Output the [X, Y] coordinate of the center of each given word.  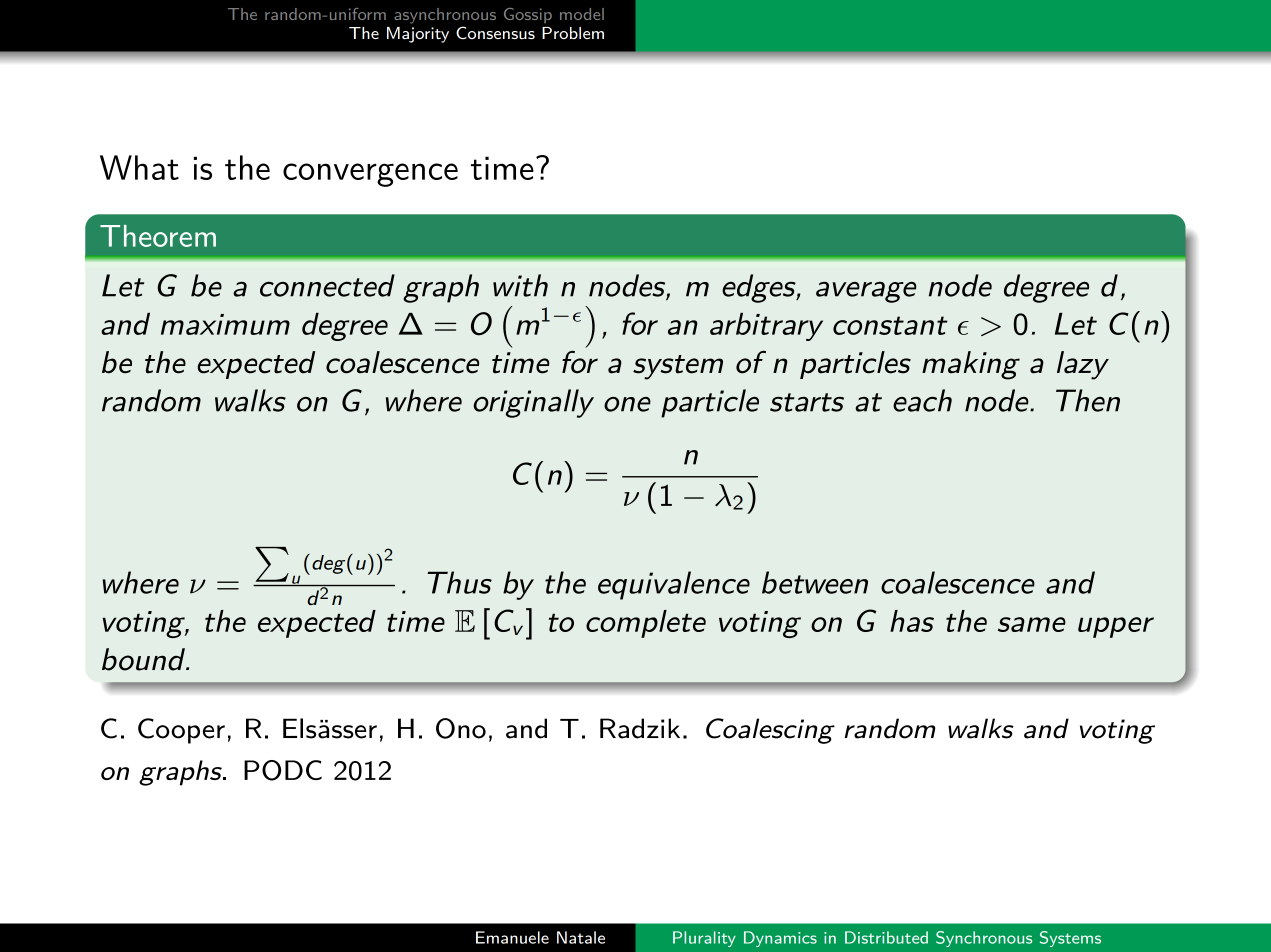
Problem [573, 33]
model [582, 14]
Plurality [704, 939]
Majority [418, 35]
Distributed [886, 937]
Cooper [181, 731]
